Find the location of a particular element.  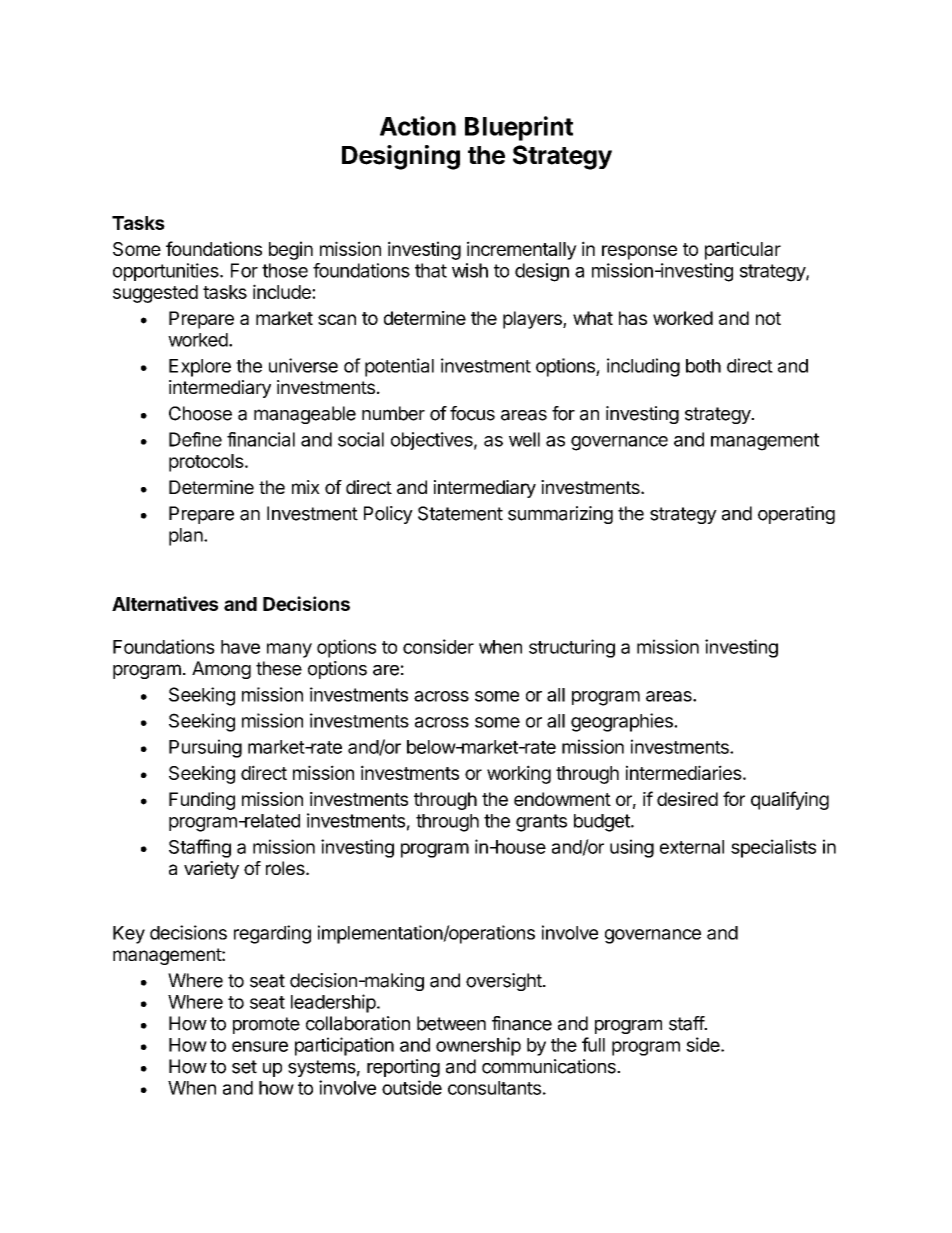

Action is located at coordinates (418, 126).
